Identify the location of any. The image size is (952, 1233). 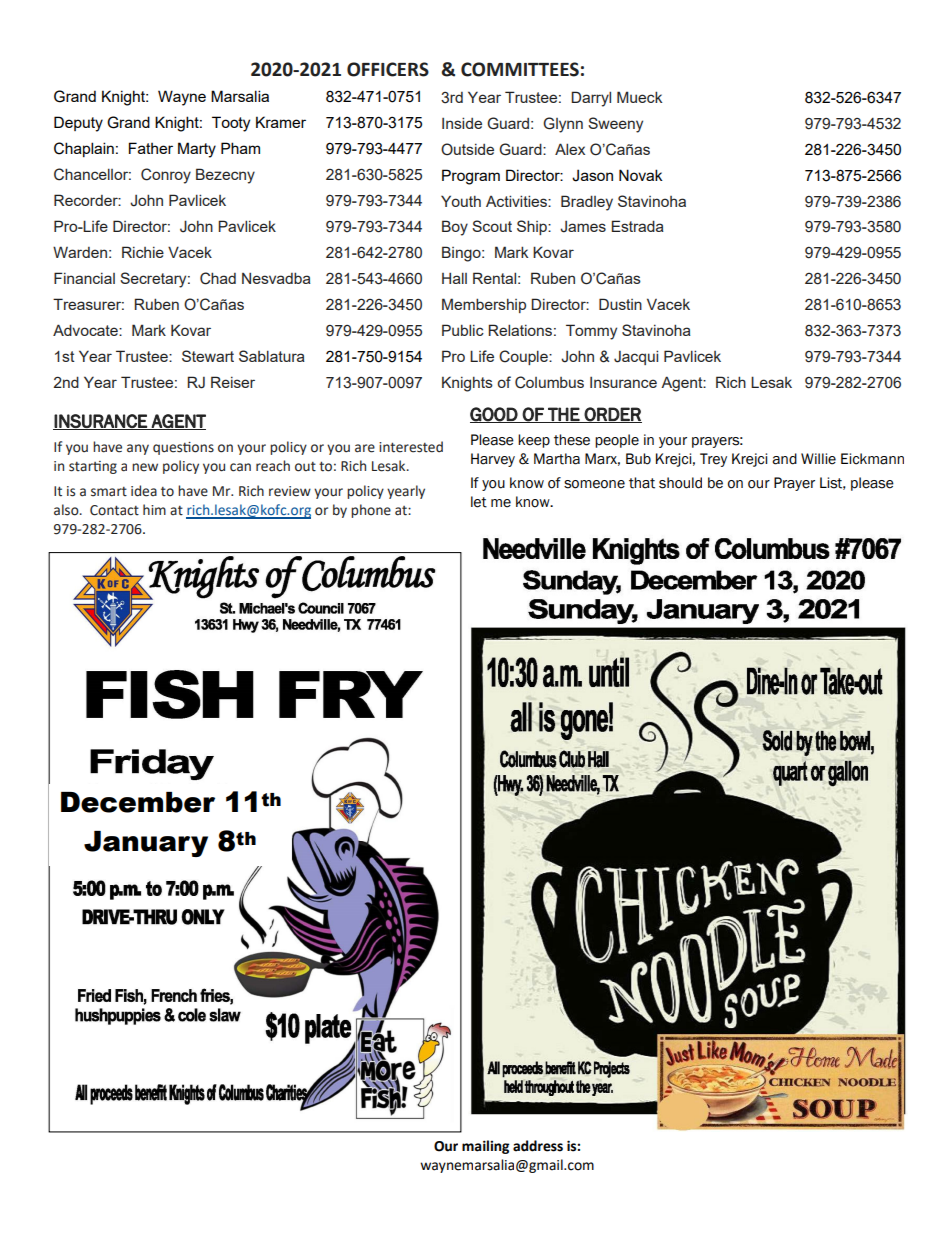
(138, 449).
